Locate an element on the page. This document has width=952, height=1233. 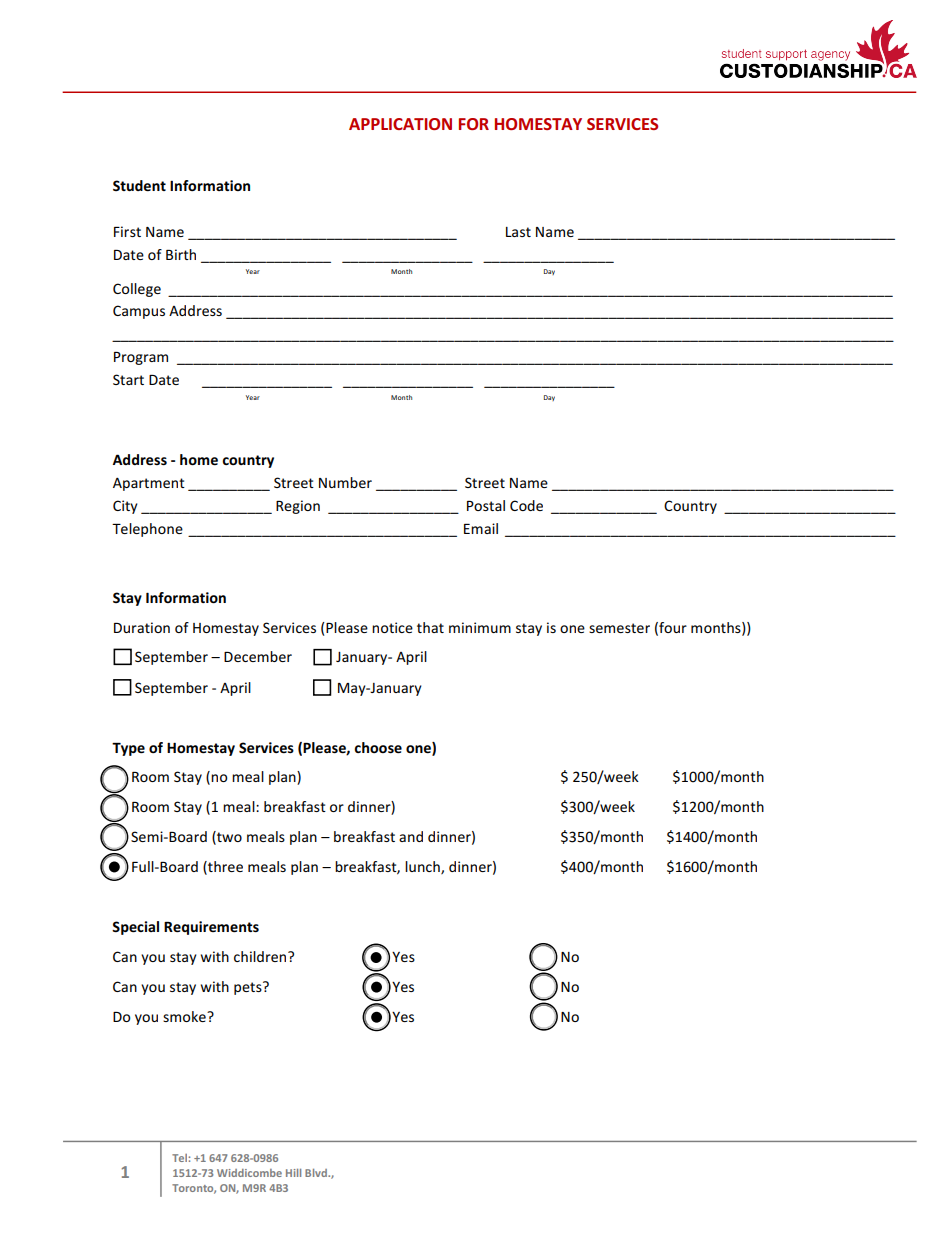
Blvd is located at coordinates (317, 1173).
